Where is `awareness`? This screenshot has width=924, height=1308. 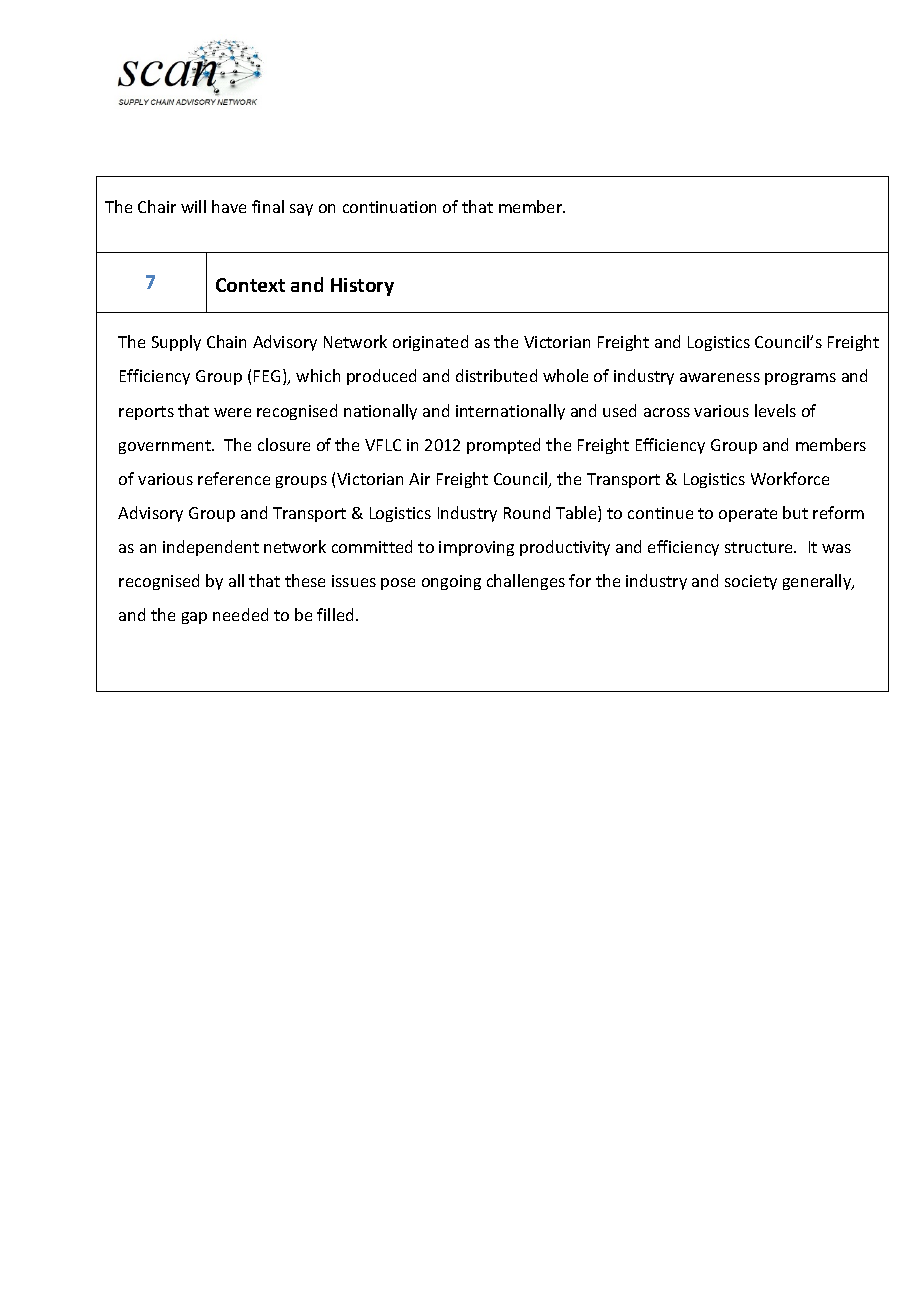 awareness is located at coordinates (720, 377).
